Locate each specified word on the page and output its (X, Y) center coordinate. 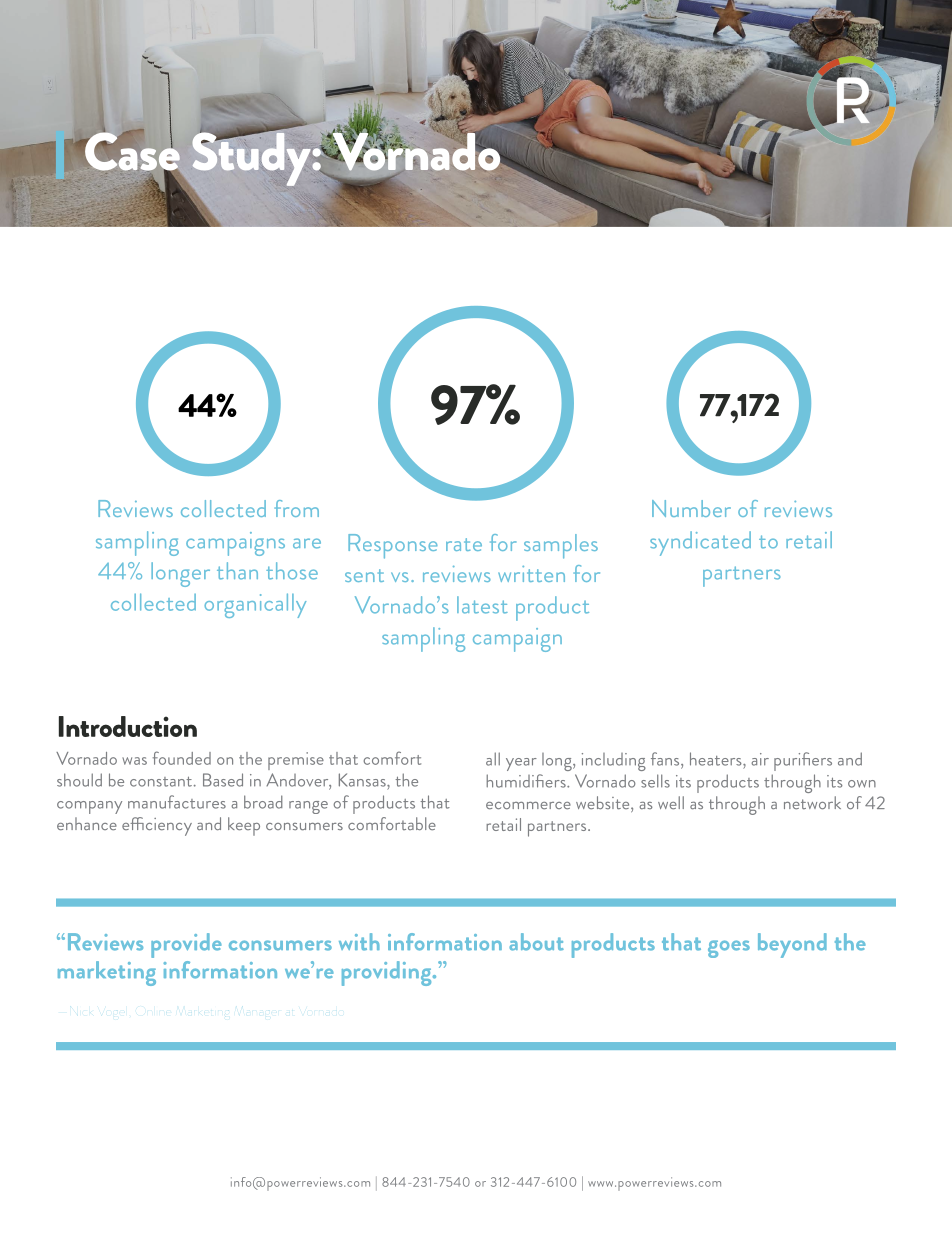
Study (251, 158)
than (237, 571)
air (760, 759)
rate (464, 544)
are (307, 543)
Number (691, 508)
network (812, 802)
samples (561, 546)
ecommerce (528, 805)
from (296, 508)
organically (255, 605)
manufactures (177, 802)
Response (393, 546)
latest (482, 605)
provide (186, 945)
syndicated (700, 543)
